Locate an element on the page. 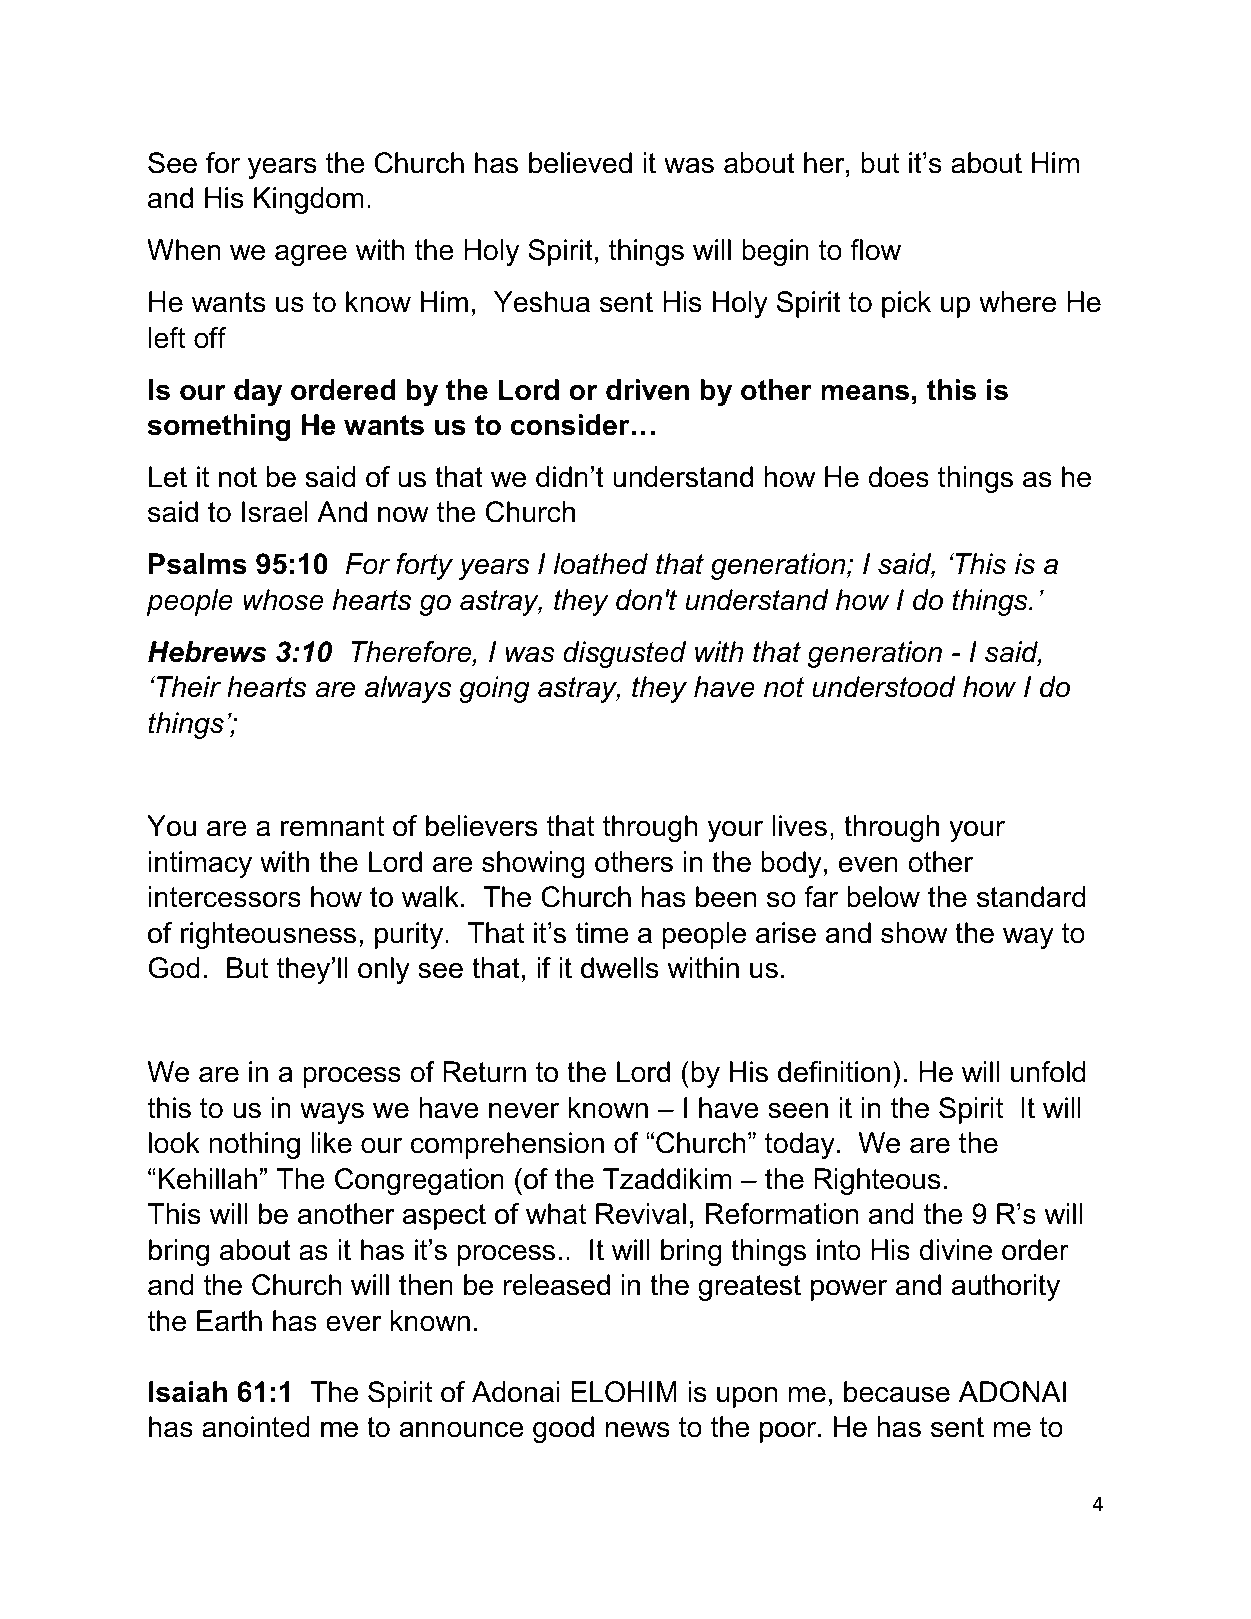  believed is located at coordinates (580, 163).
